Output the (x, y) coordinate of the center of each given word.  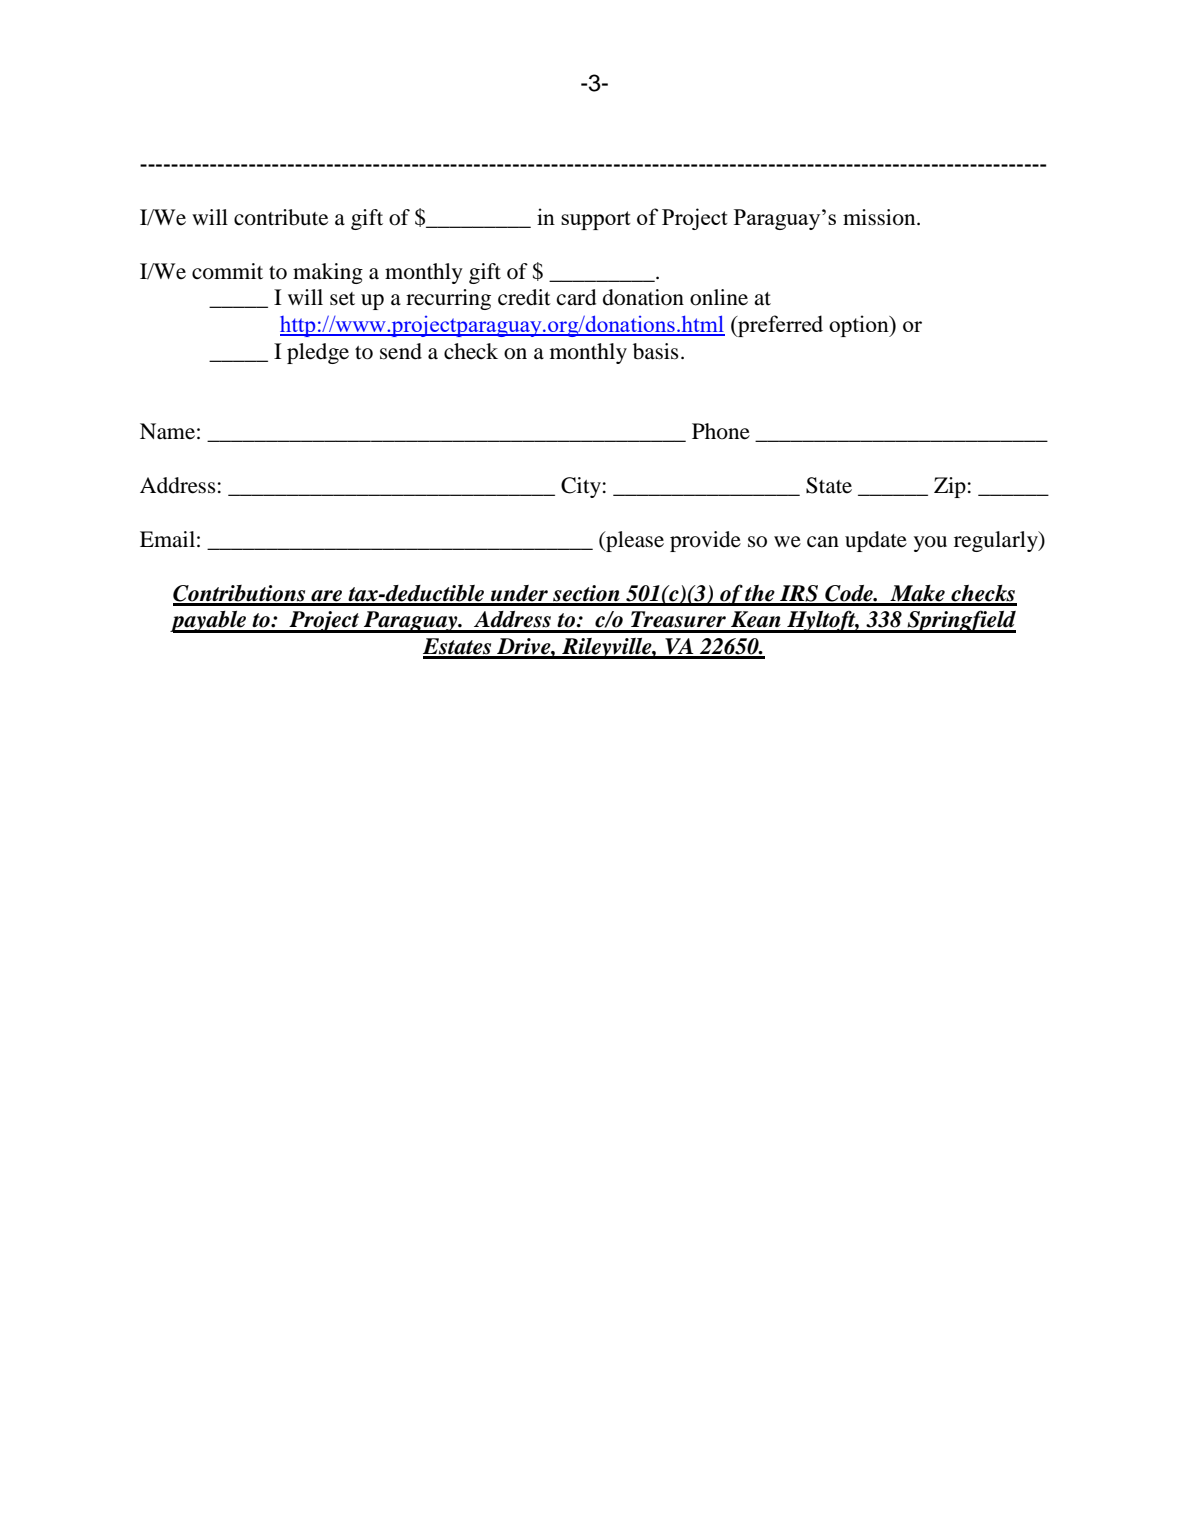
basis (656, 351)
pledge (318, 353)
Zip (950, 487)
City (581, 487)
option (860, 326)
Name (167, 431)
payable (209, 622)
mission (880, 217)
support (596, 220)
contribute (281, 217)
